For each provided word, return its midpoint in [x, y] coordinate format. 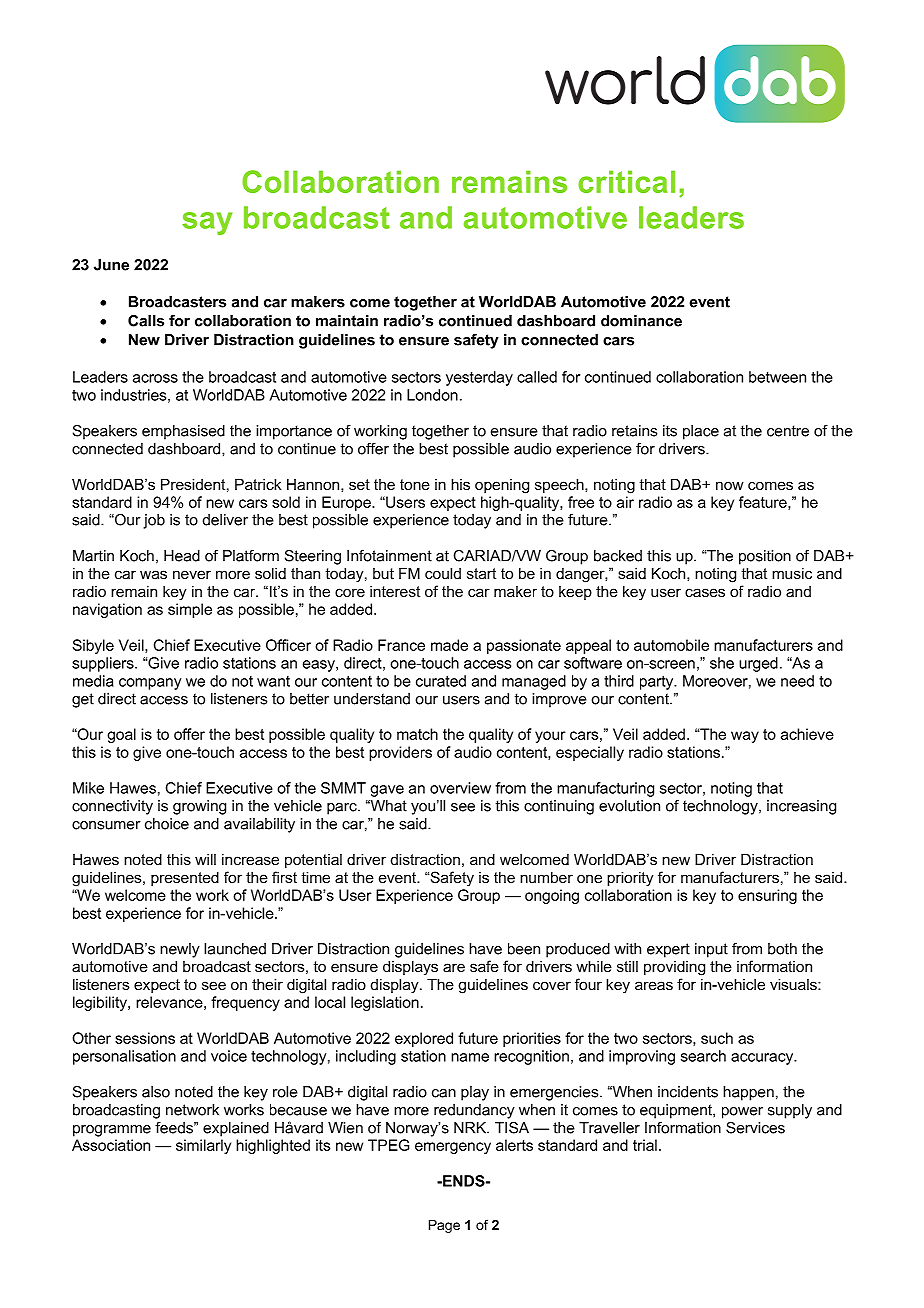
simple [190, 610]
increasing [801, 807]
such [717, 1038]
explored [424, 1039]
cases [705, 592]
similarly [203, 1146]
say [207, 223]
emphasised [183, 432]
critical [626, 181]
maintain [347, 321]
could [443, 573]
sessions [145, 1038]
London [432, 395]
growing [199, 807]
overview [460, 788]
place [701, 432]
